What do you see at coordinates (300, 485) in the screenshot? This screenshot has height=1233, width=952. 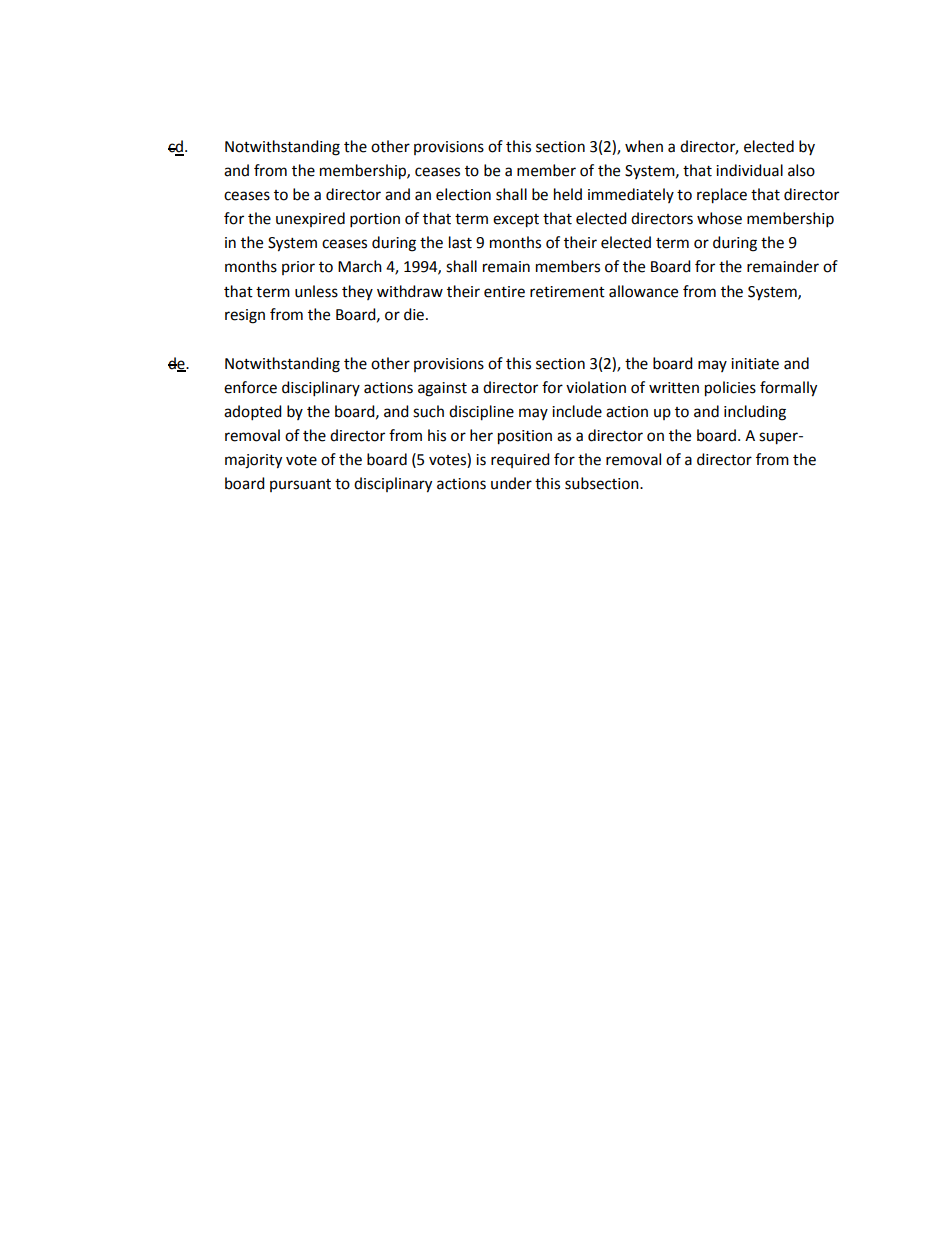 I see `pursuant` at bounding box center [300, 485].
